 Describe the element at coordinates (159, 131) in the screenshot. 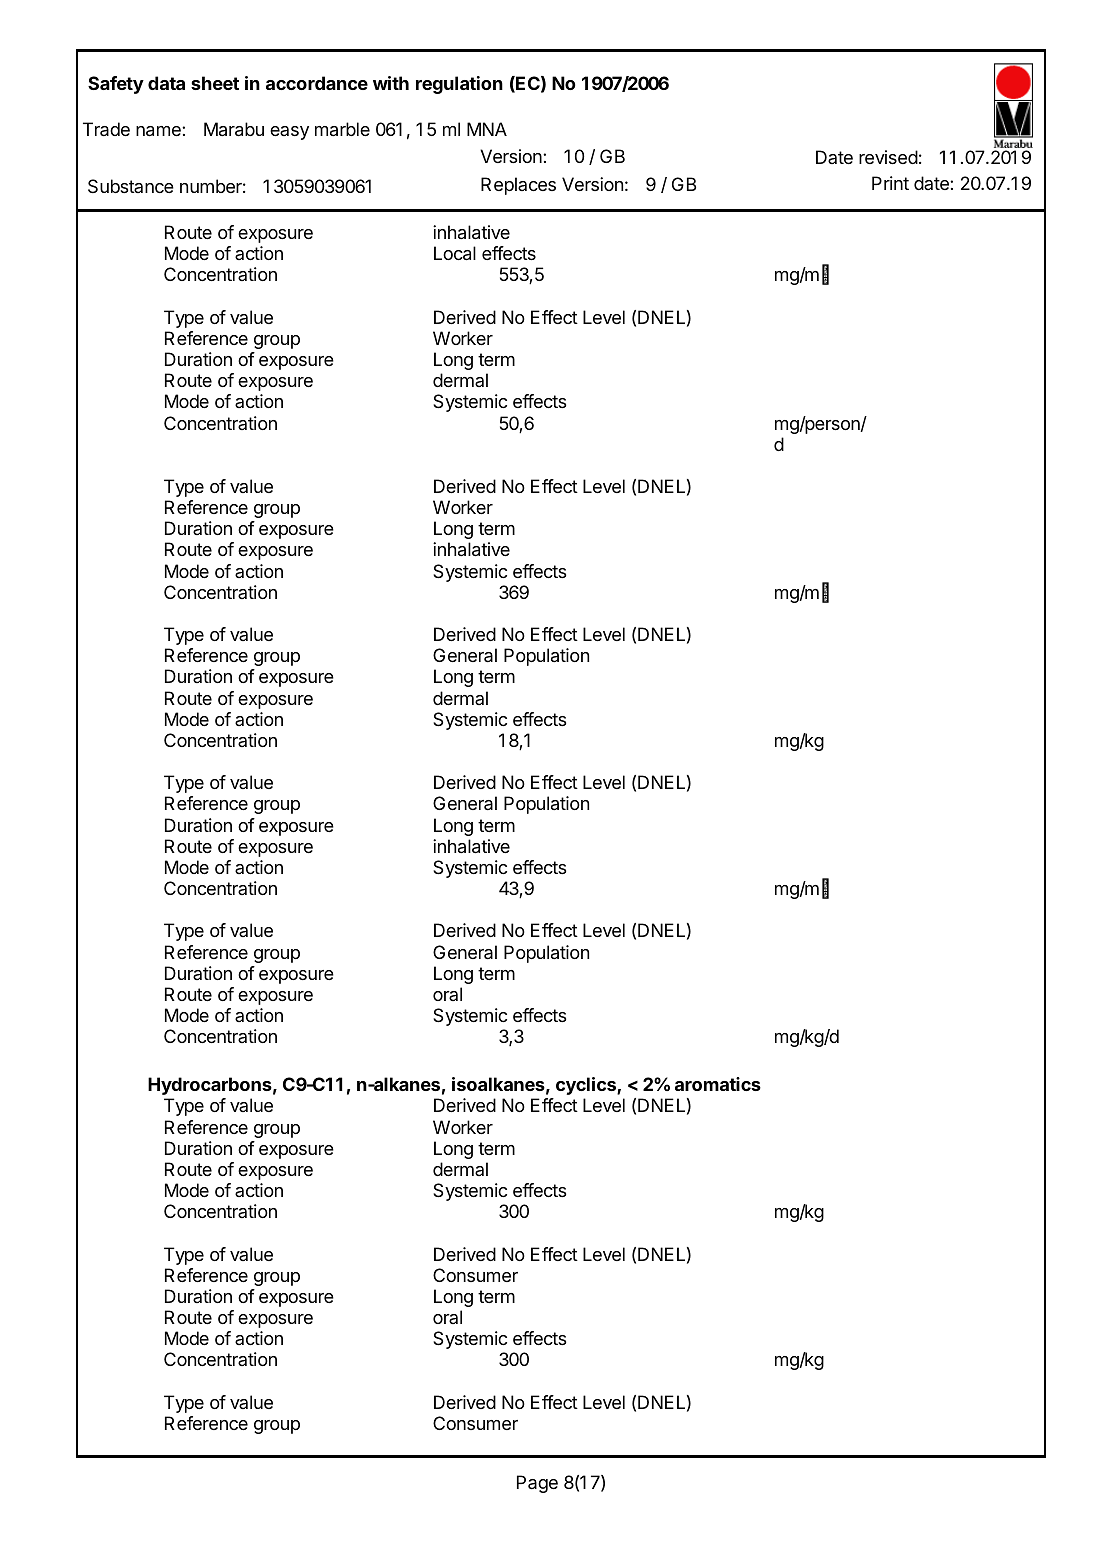

I see `name` at that location.
